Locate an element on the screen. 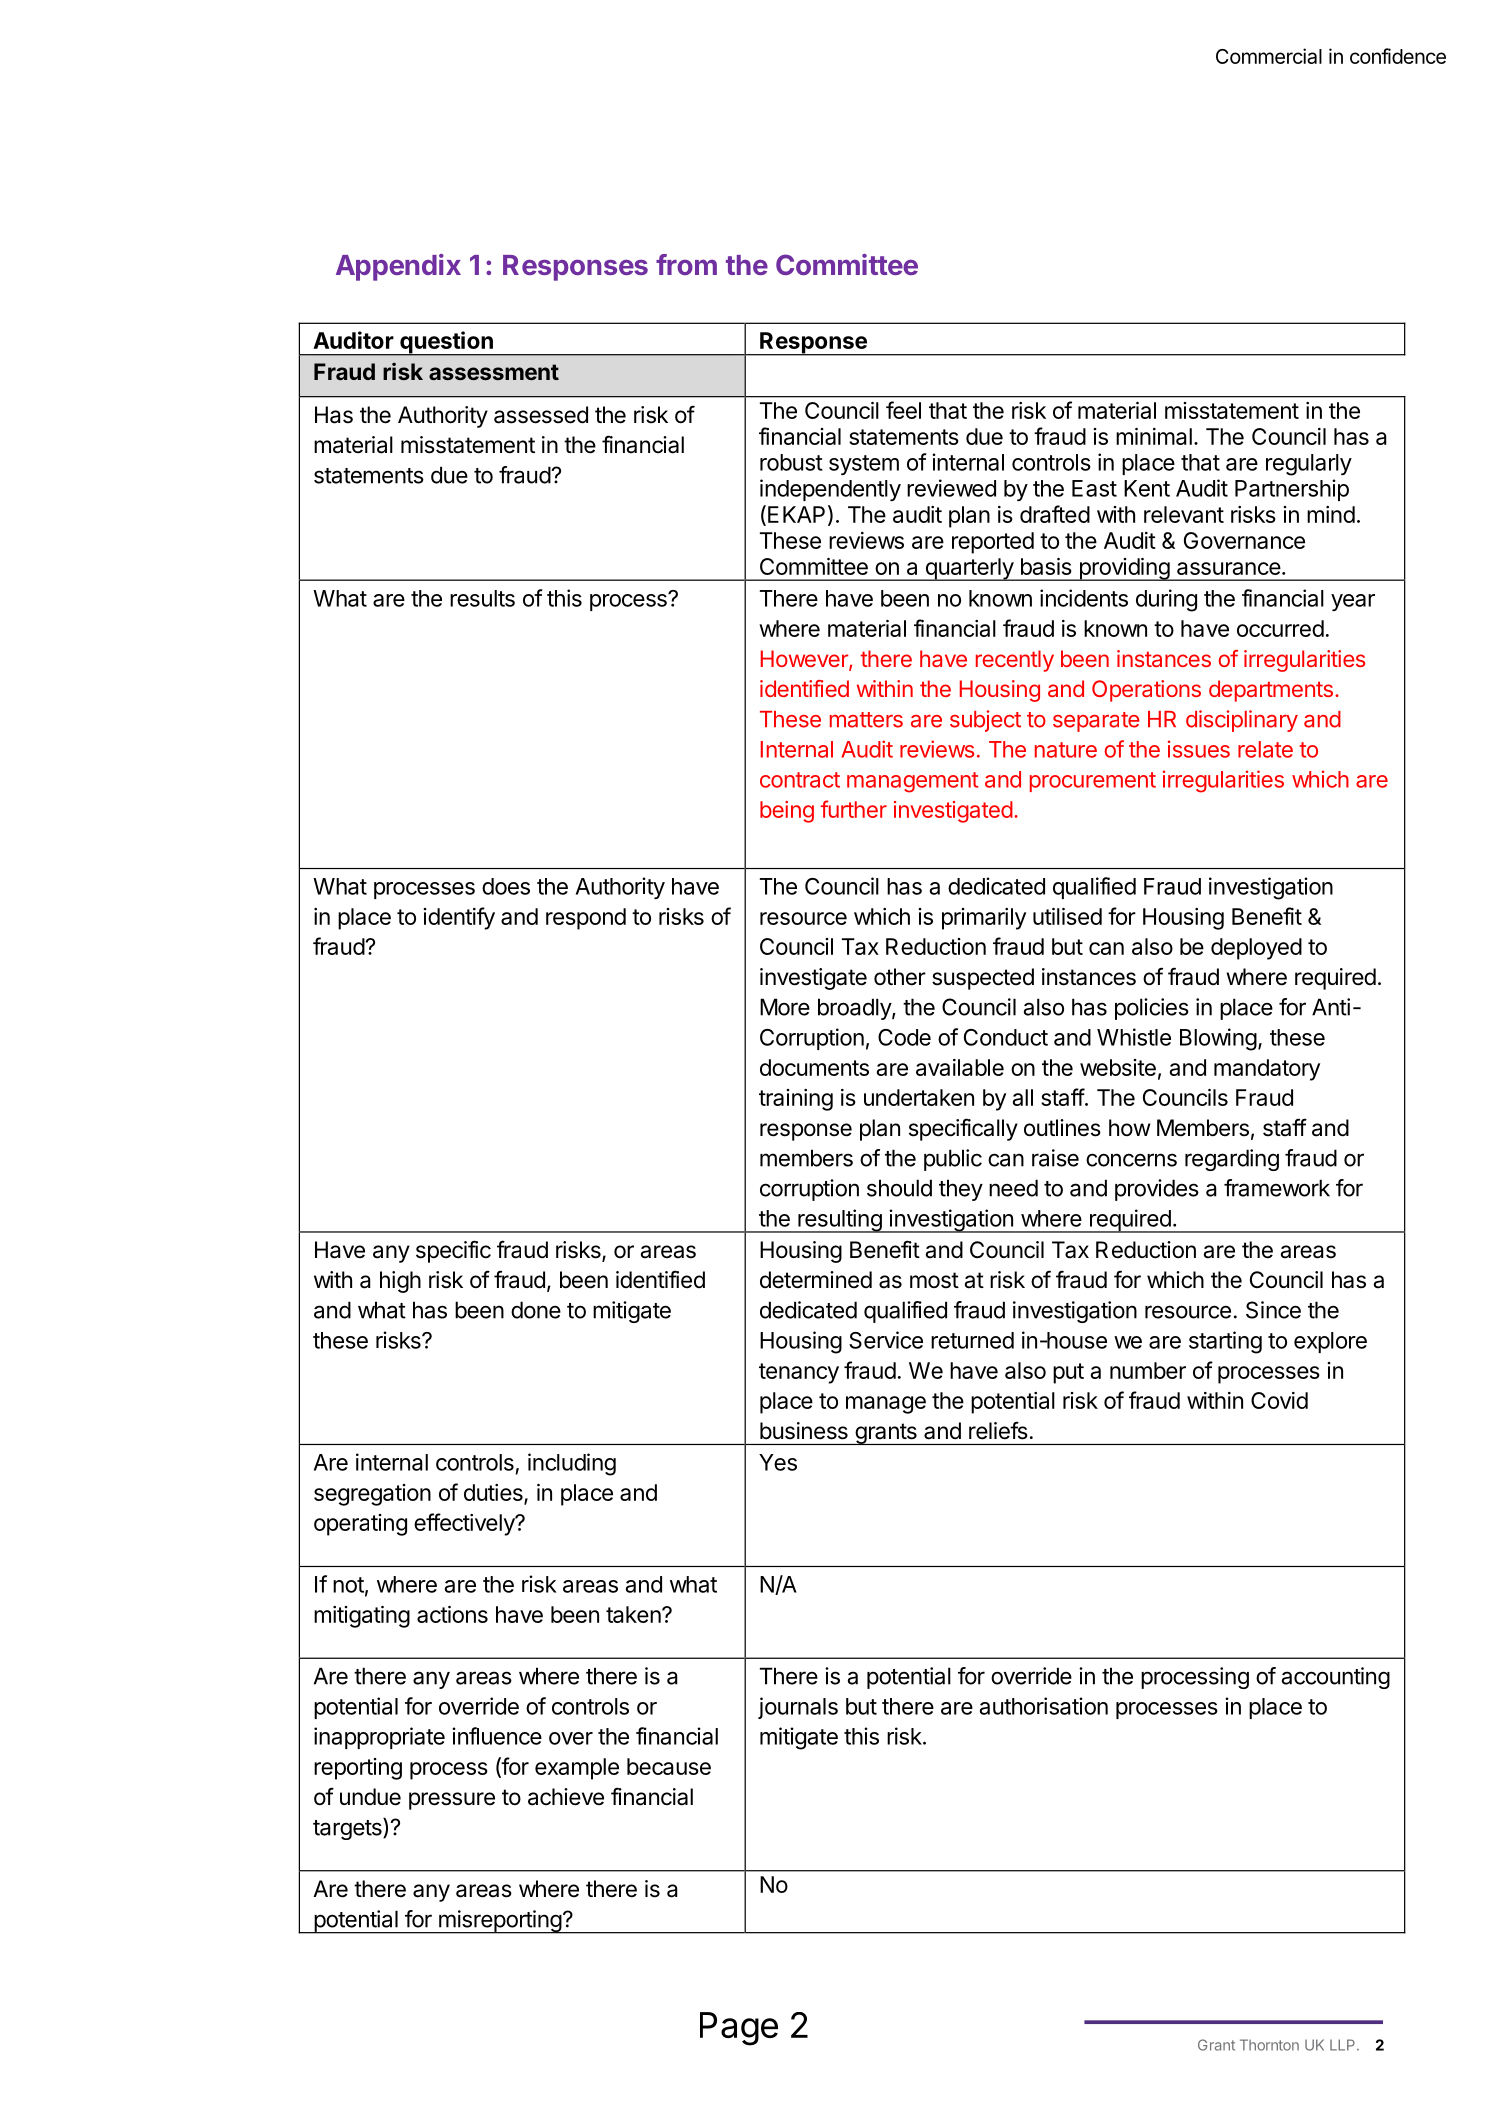  accounting is located at coordinates (1336, 1678).
